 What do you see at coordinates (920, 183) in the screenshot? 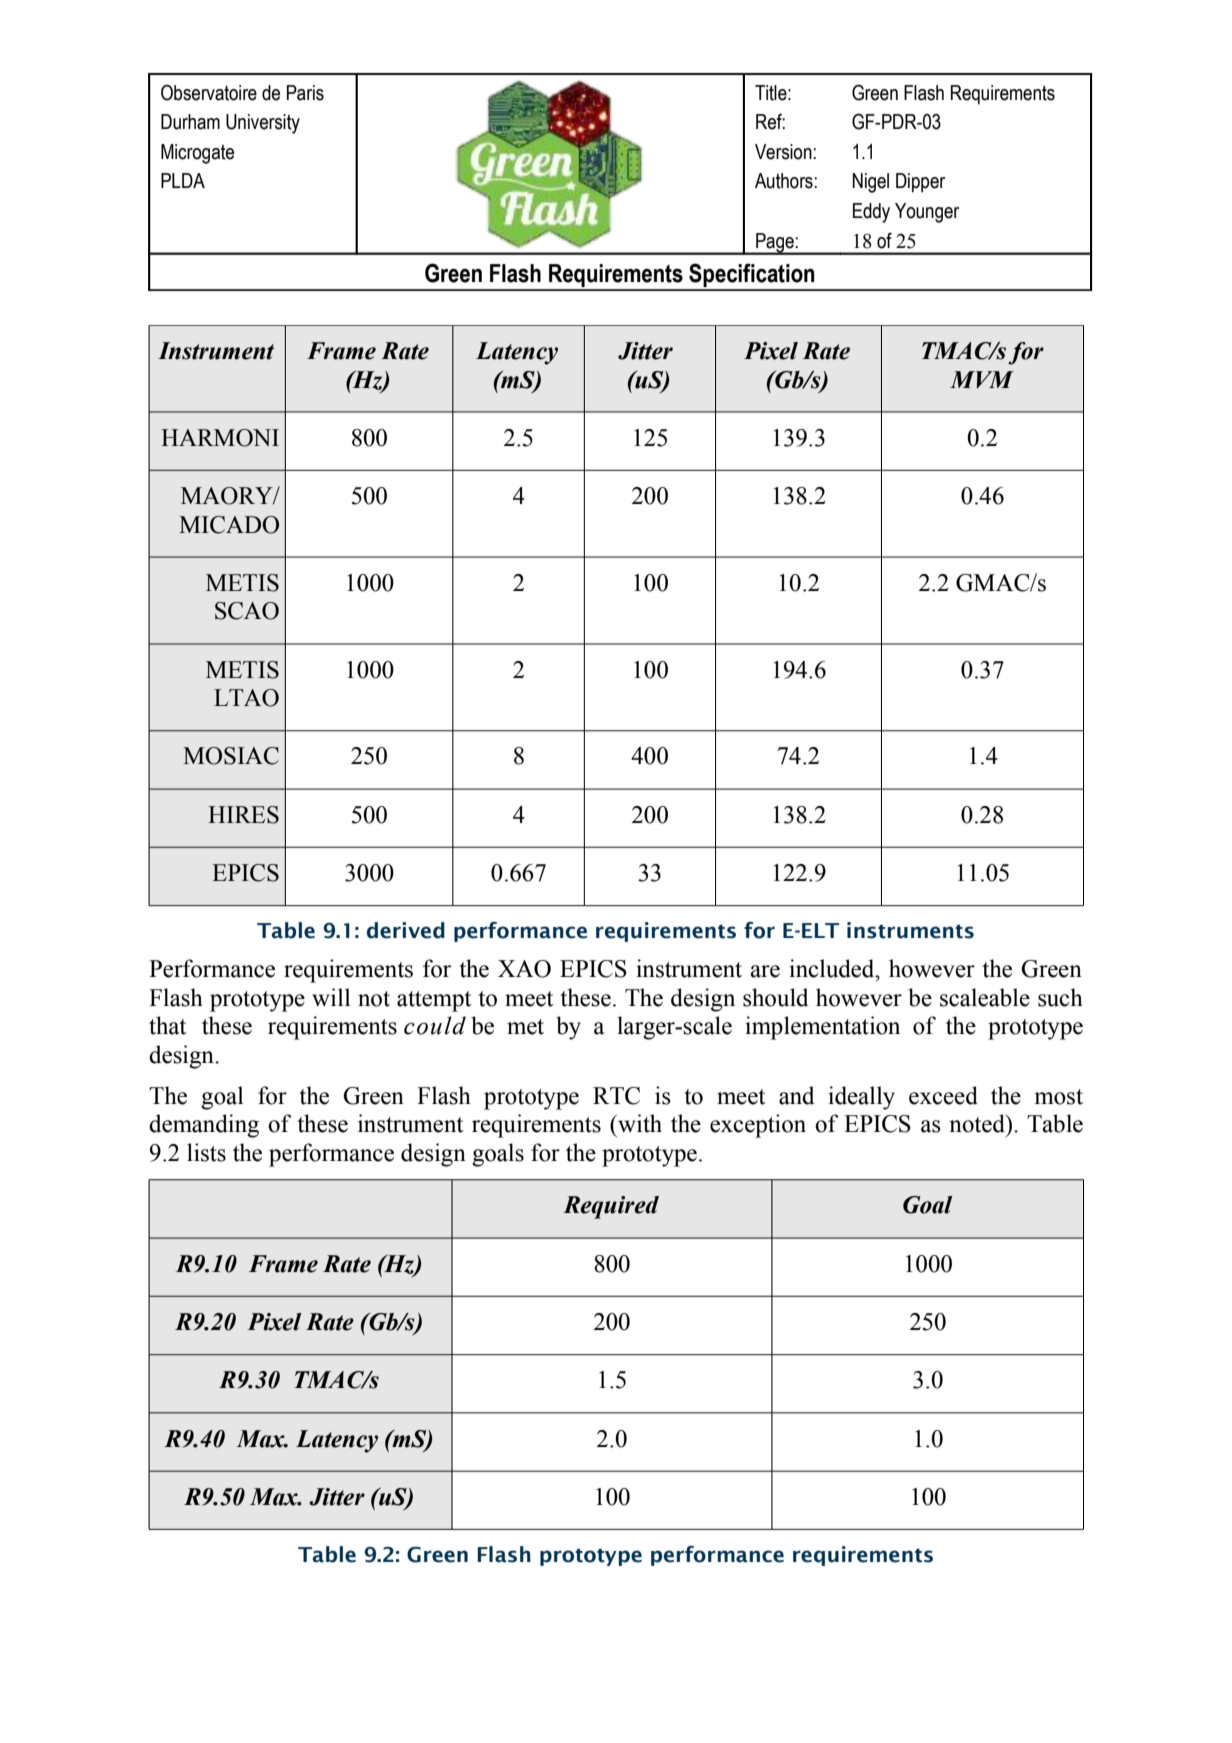
I see `Dipper` at bounding box center [920, 183].
